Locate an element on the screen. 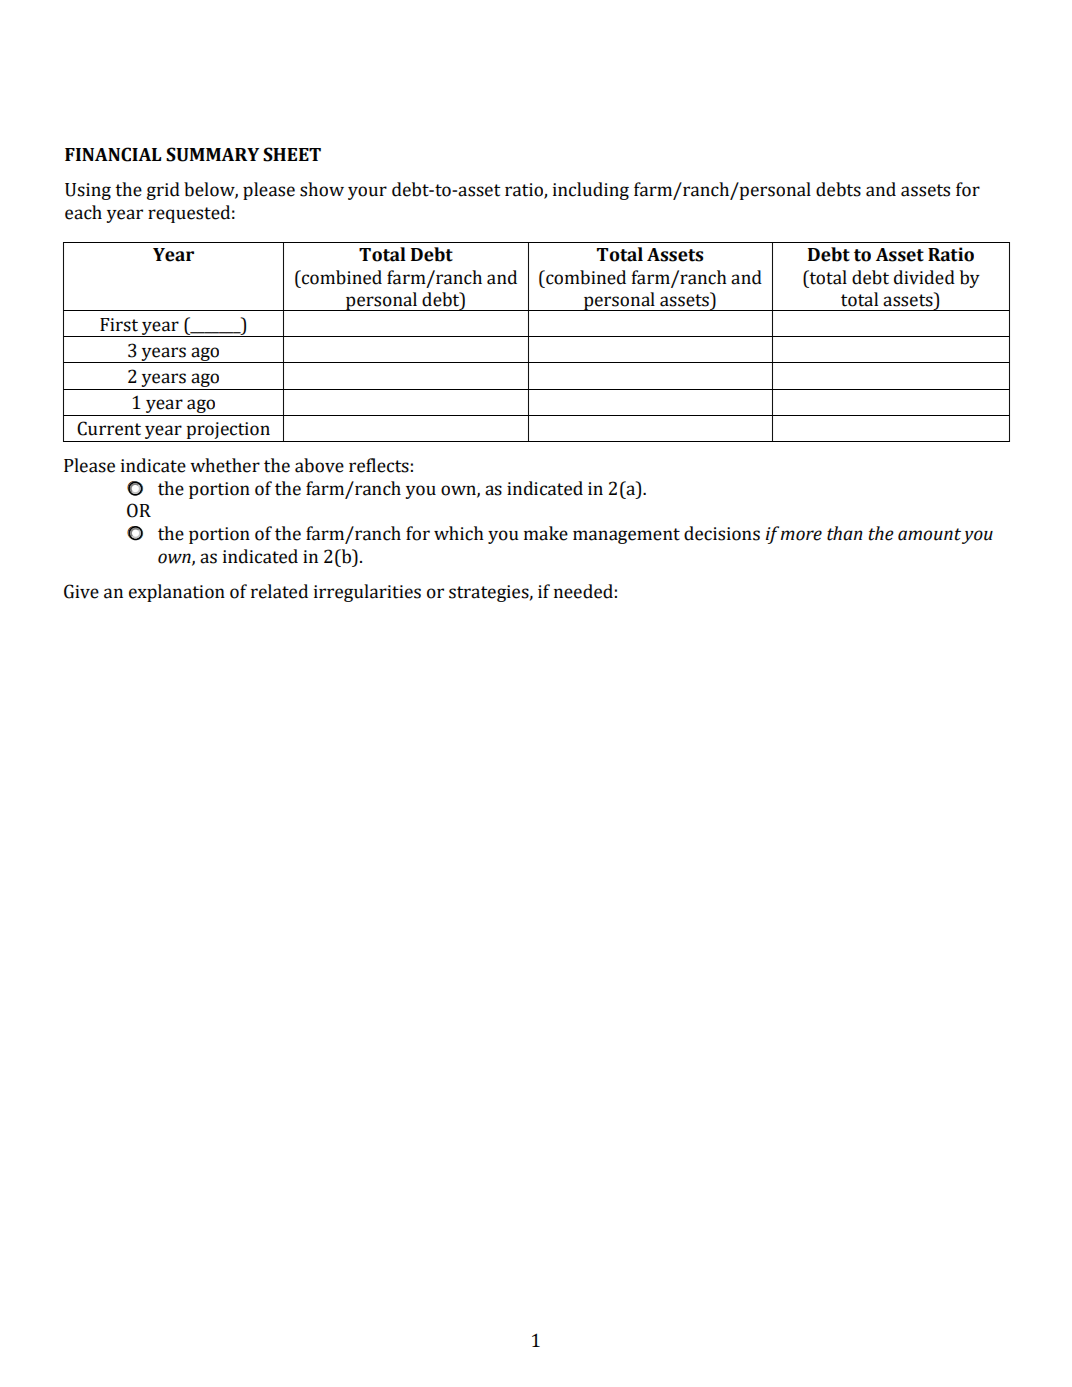  divided is located at coordinates (924, 277).
